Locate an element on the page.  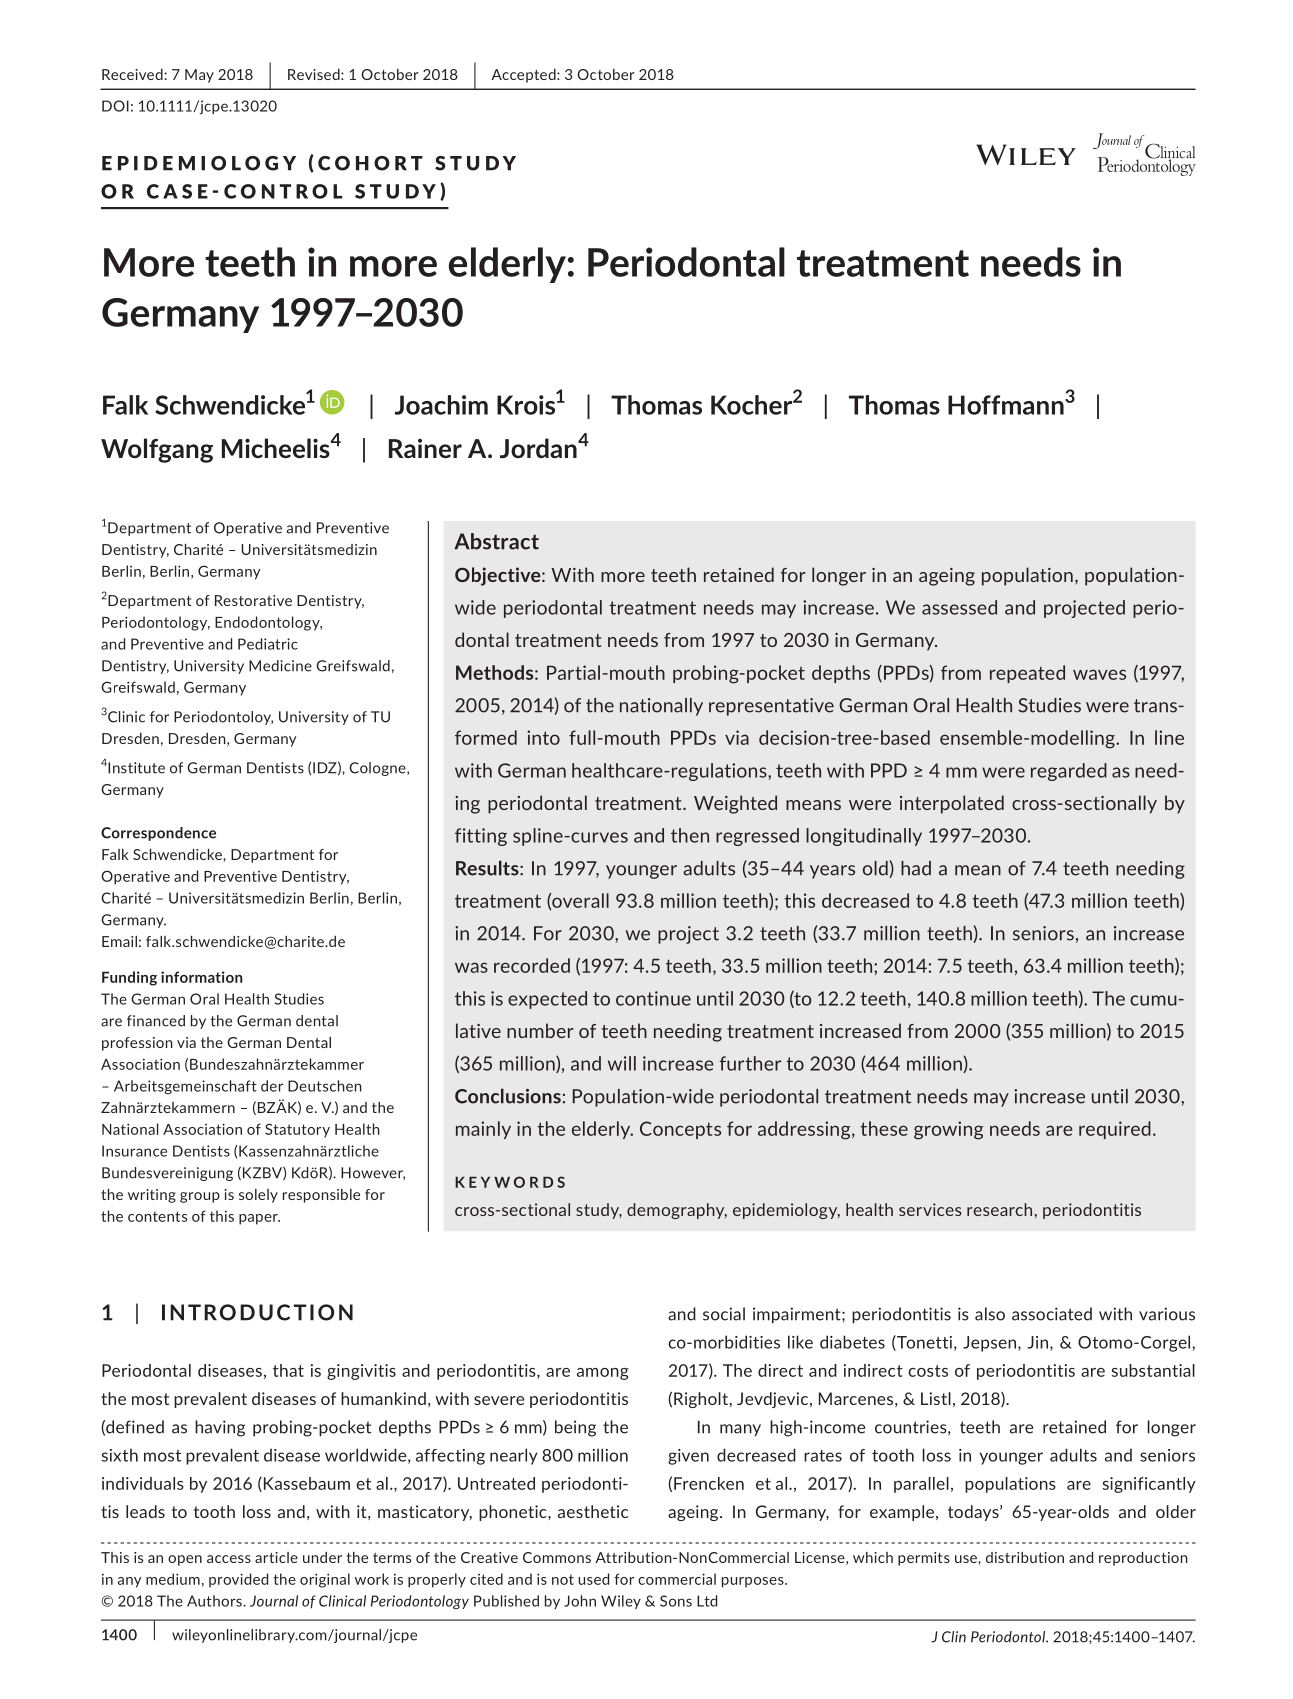
used is located at coordinates (593, 1579).
